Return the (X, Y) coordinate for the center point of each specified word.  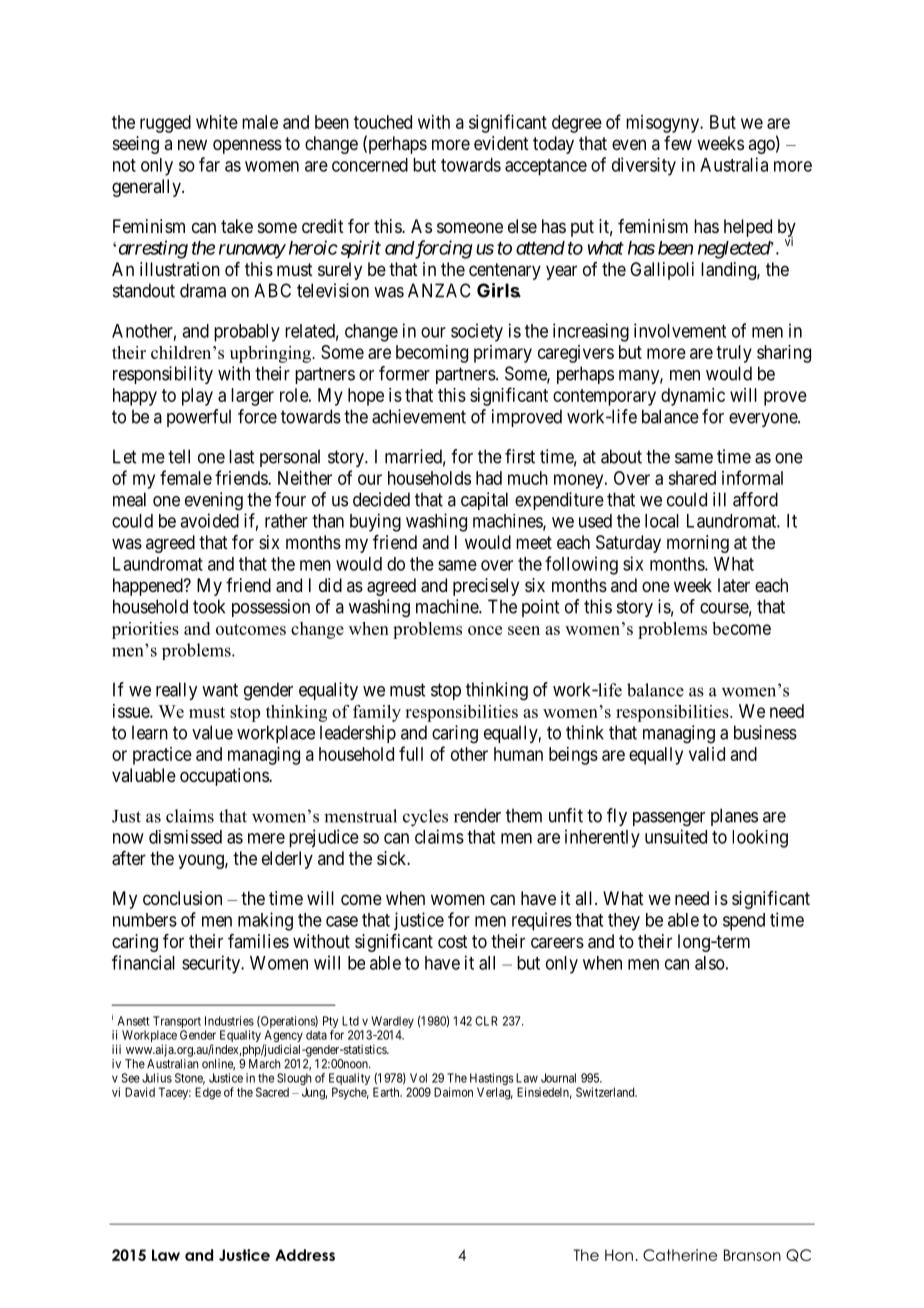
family (377, 713)
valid (707, 754)
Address (305, 1255)
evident (501, 143)
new (192, 144)
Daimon (453, 1092)
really (176, 691)
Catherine (680, 1255)
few (678, 143)
